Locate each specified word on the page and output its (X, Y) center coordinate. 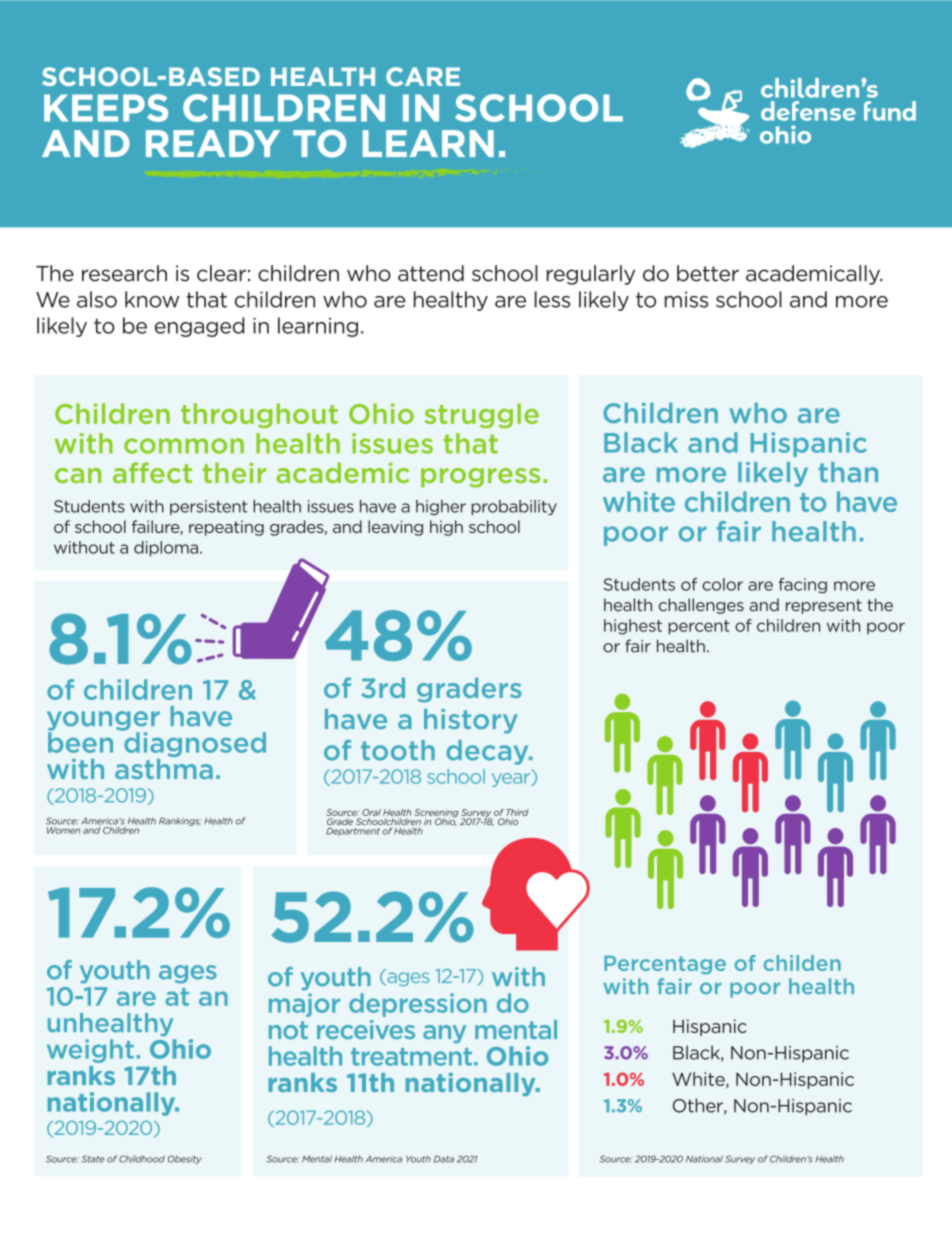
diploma (166, 549)
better (708, 273)
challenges (701, 606)
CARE (423, 76)
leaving (395, 528)
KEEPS (106, 108)
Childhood (142, 1159)
